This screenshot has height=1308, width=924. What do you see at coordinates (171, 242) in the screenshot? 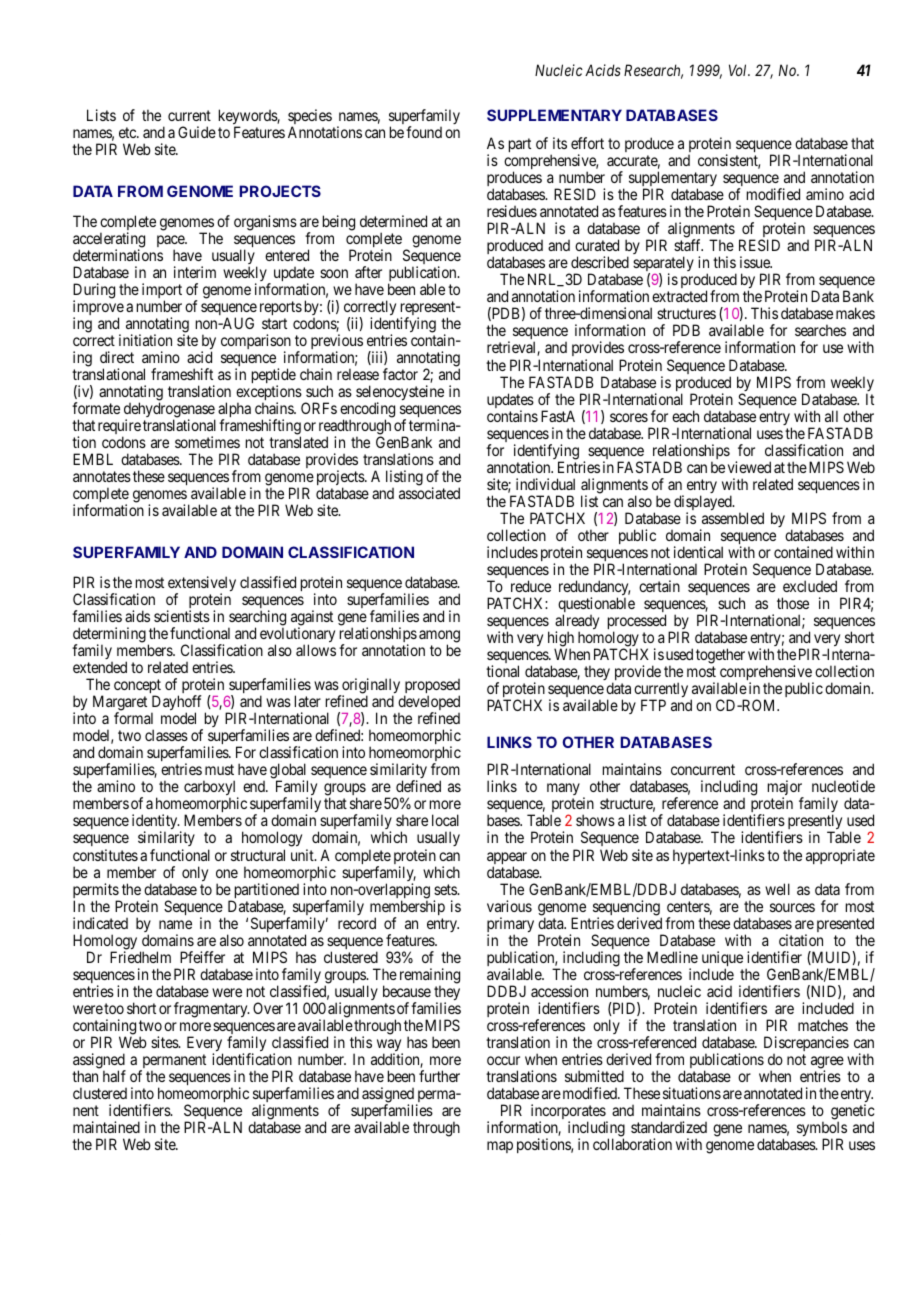
I see `pace` at bounding box center [171, 242].
